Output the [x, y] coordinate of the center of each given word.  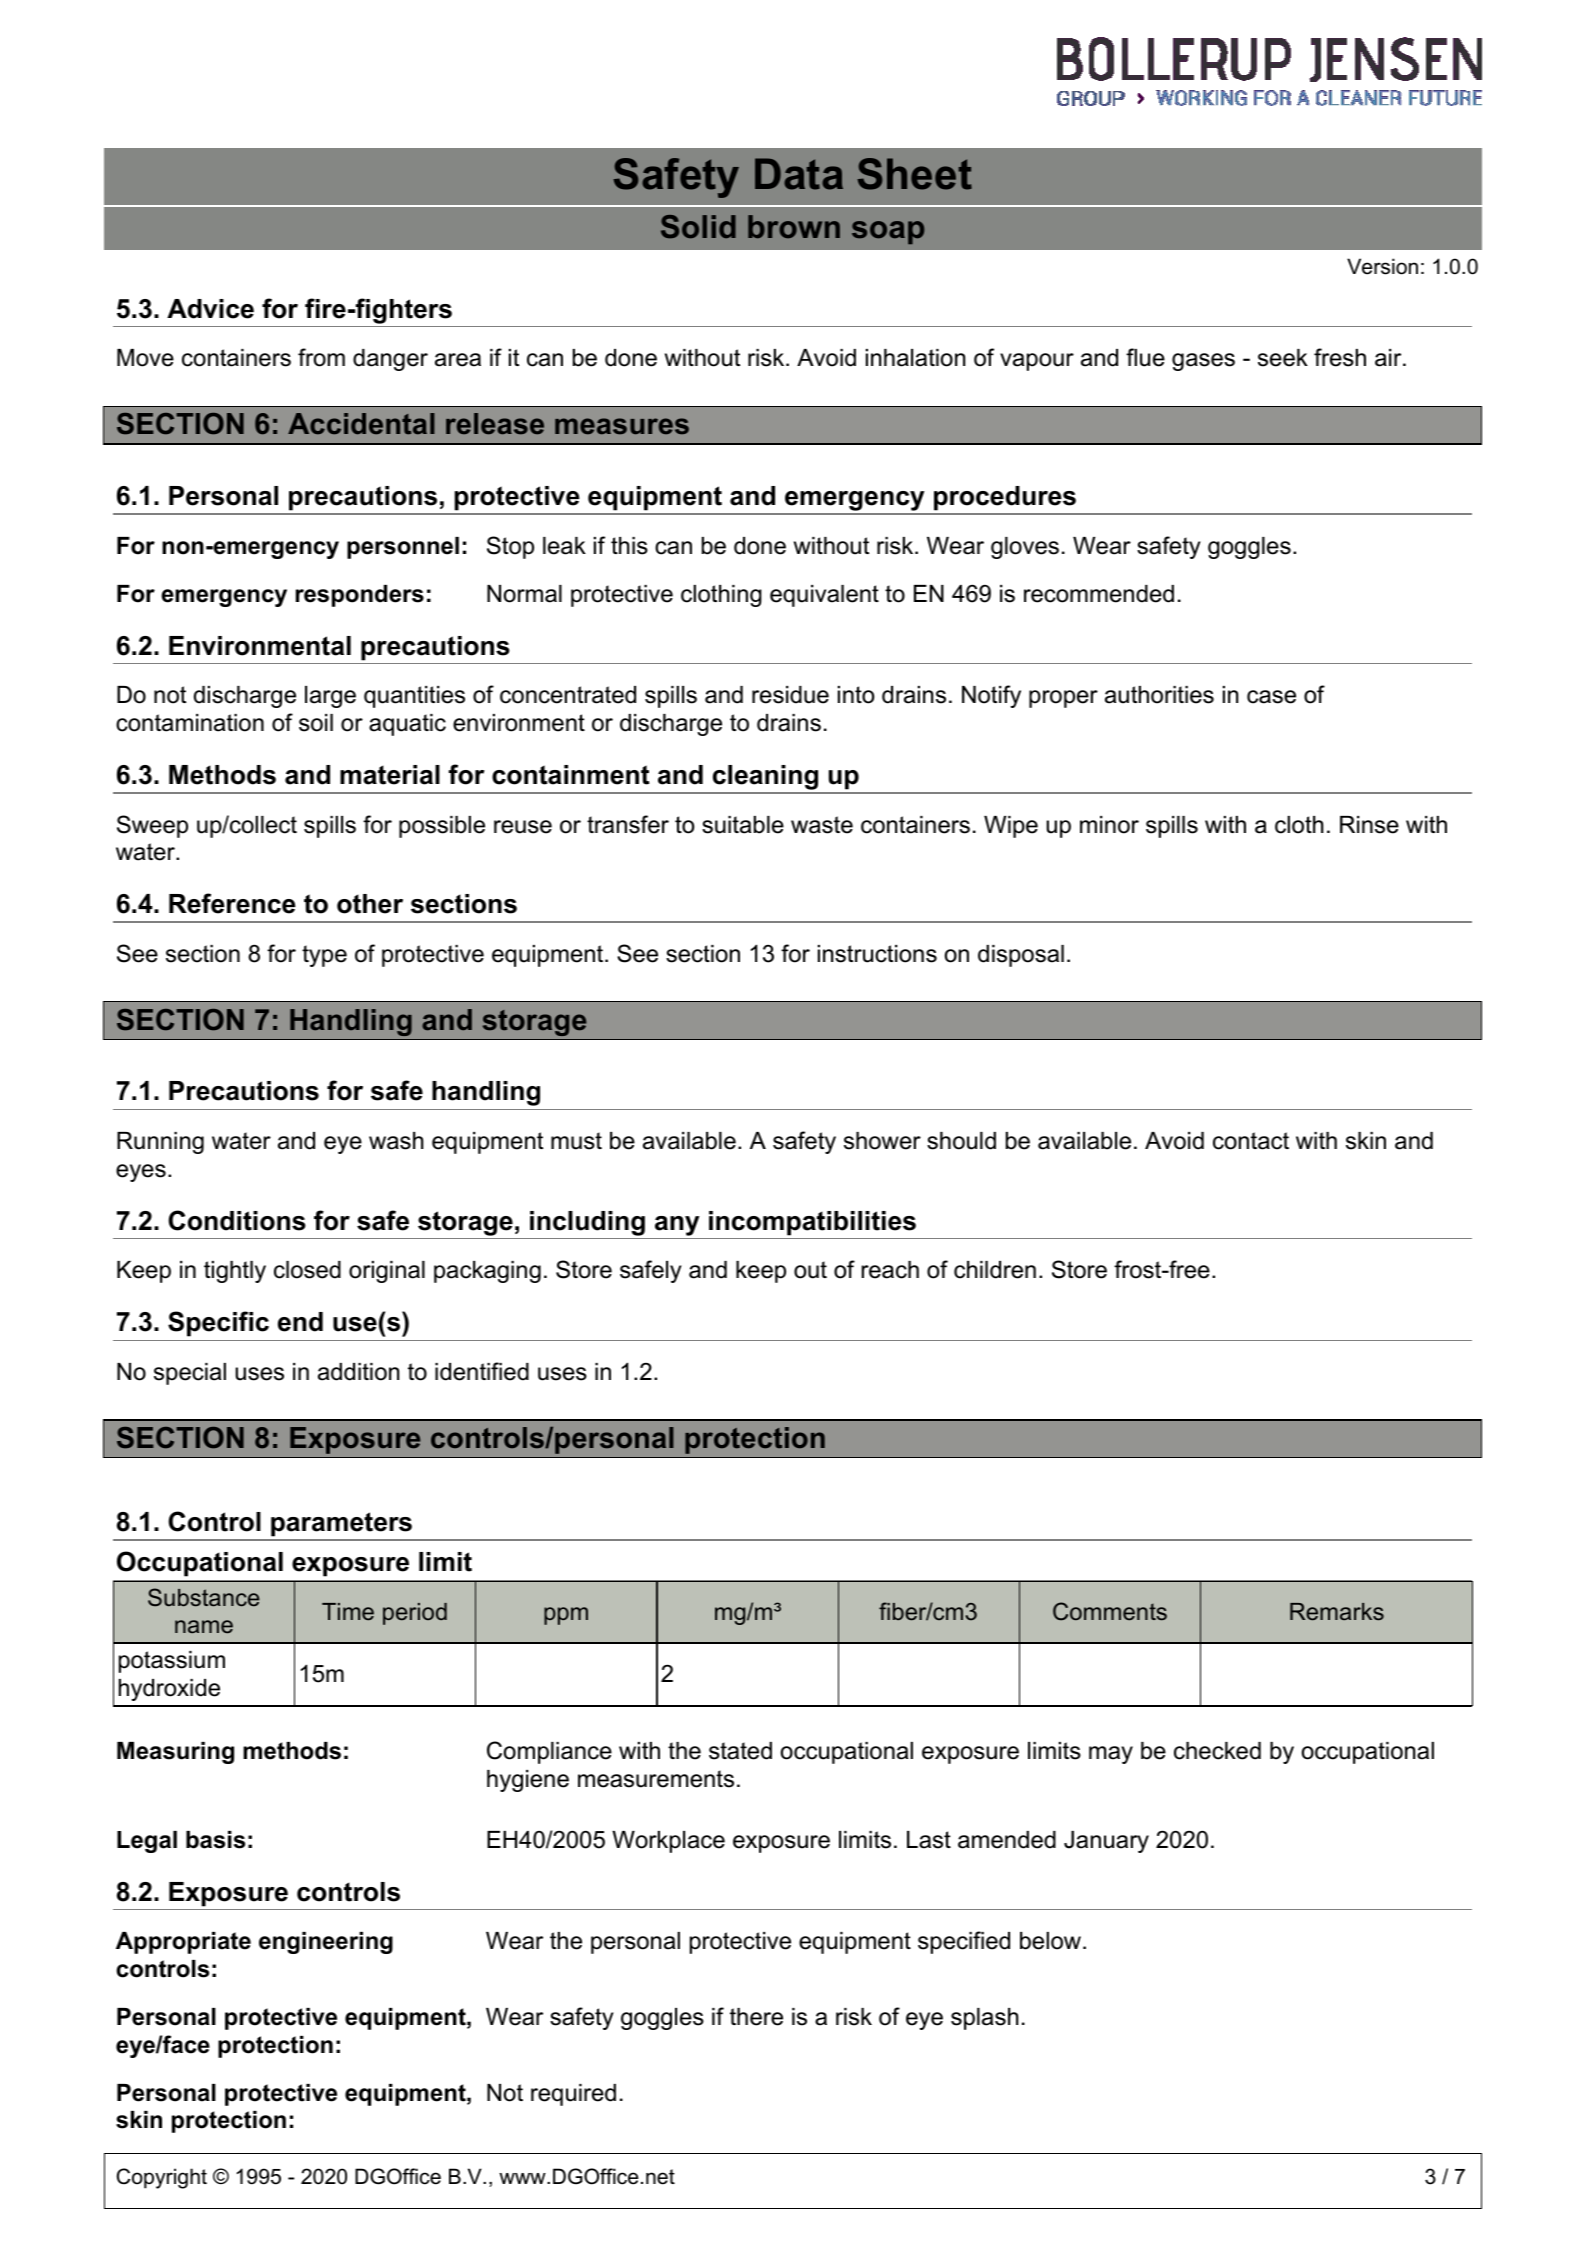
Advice [210, 309]
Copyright [162, 2178]
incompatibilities [812, 1223]
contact [1251, 1141]
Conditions [237, 1220]
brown [794, 226]
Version [1382, 266]
